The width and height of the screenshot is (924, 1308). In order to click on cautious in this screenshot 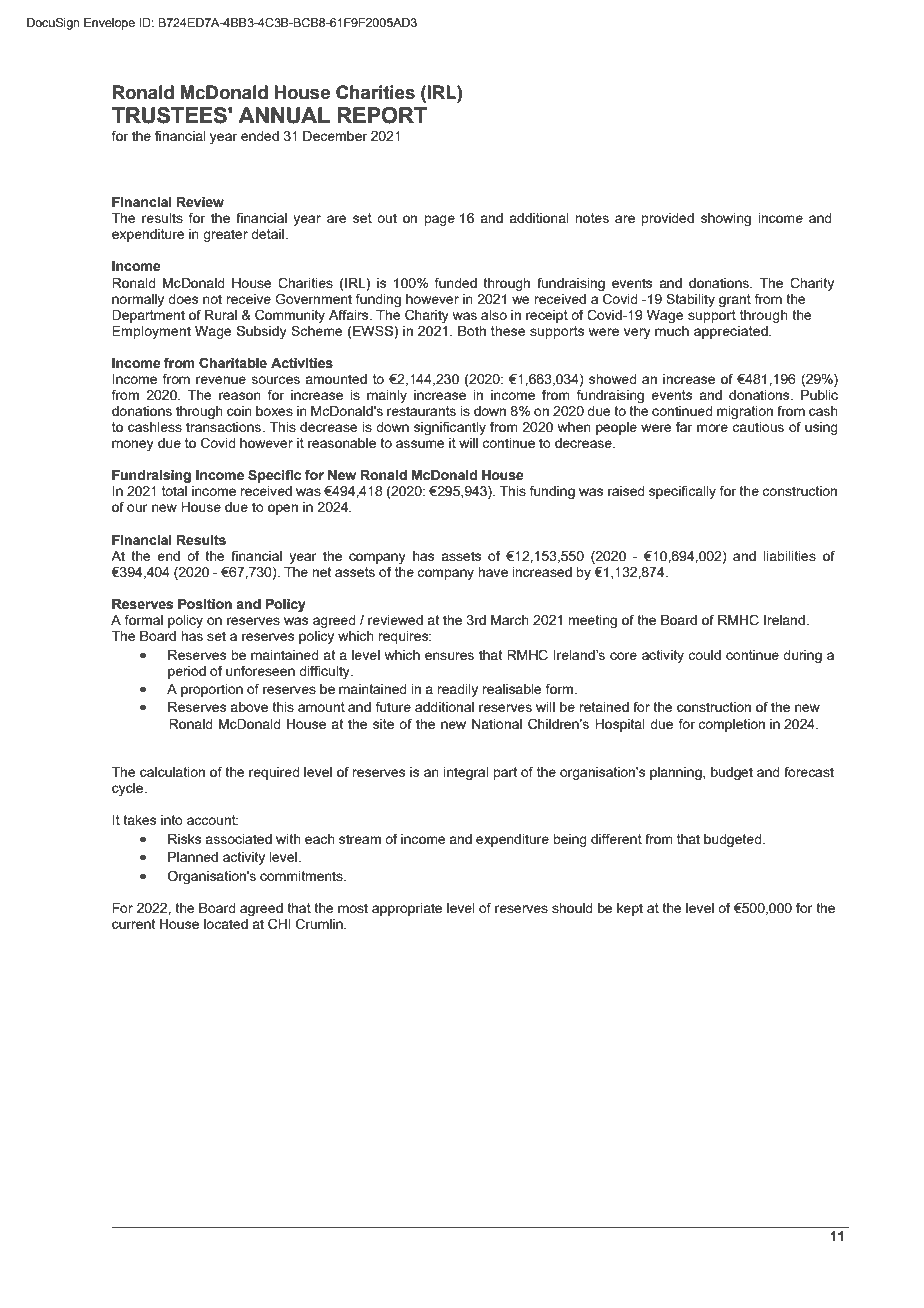, I will do `click(758, 427)`.
